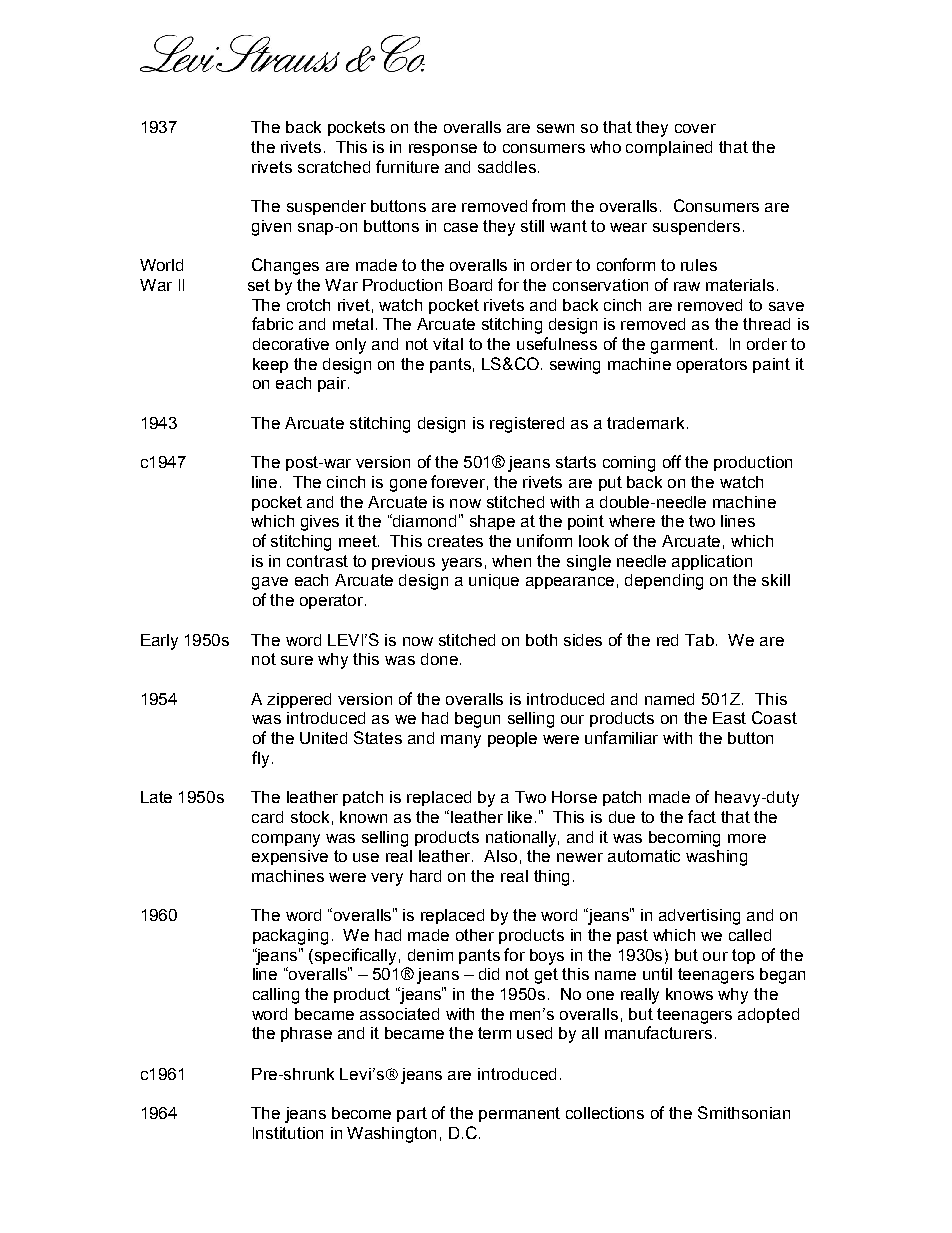 The image size is (952, 1233). What do you see at coordinates (443, 150) in the document?
I see `response` at bounding box center [443, 150].
